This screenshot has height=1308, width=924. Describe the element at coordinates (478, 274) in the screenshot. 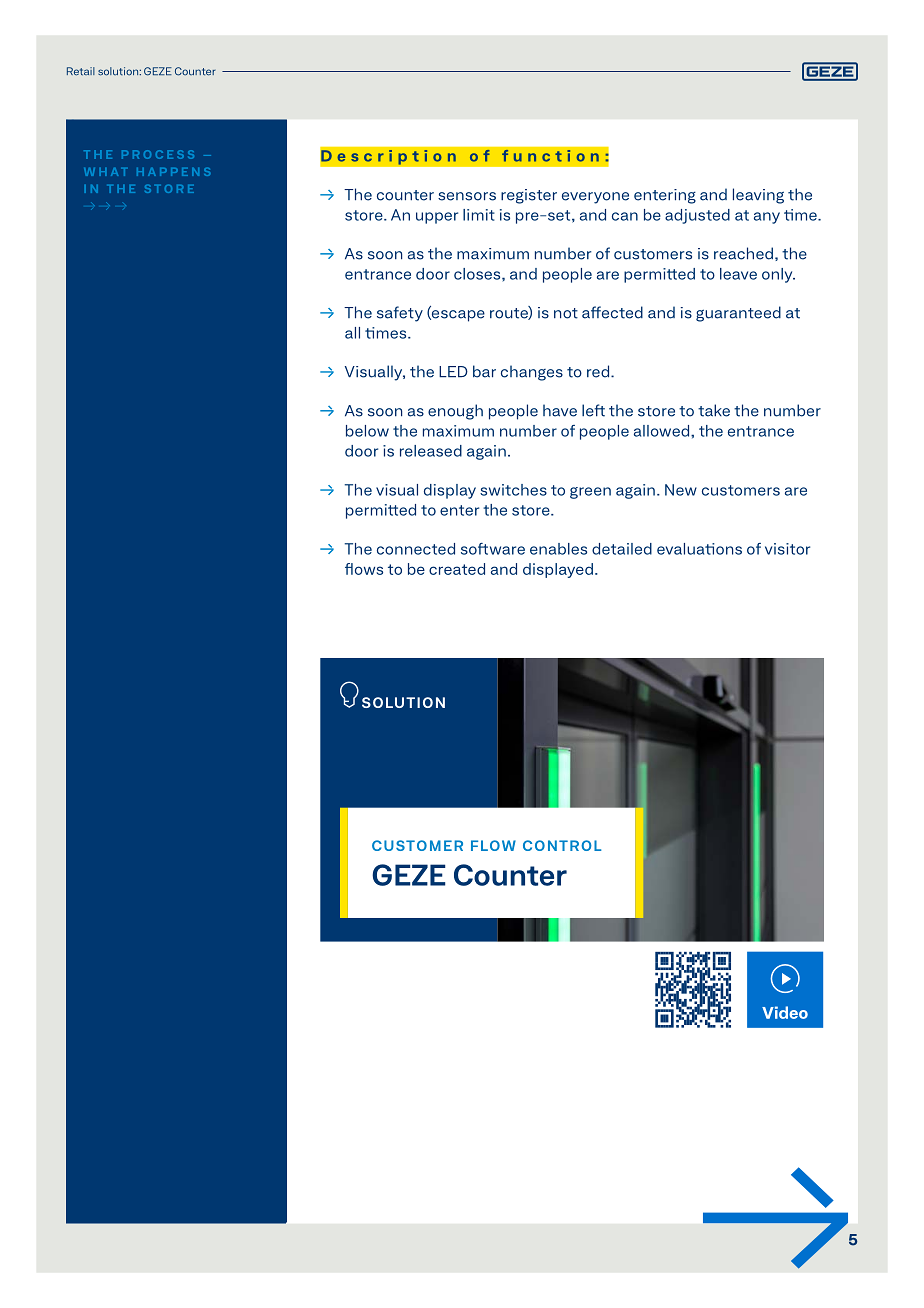

I see `closes` at that location.
